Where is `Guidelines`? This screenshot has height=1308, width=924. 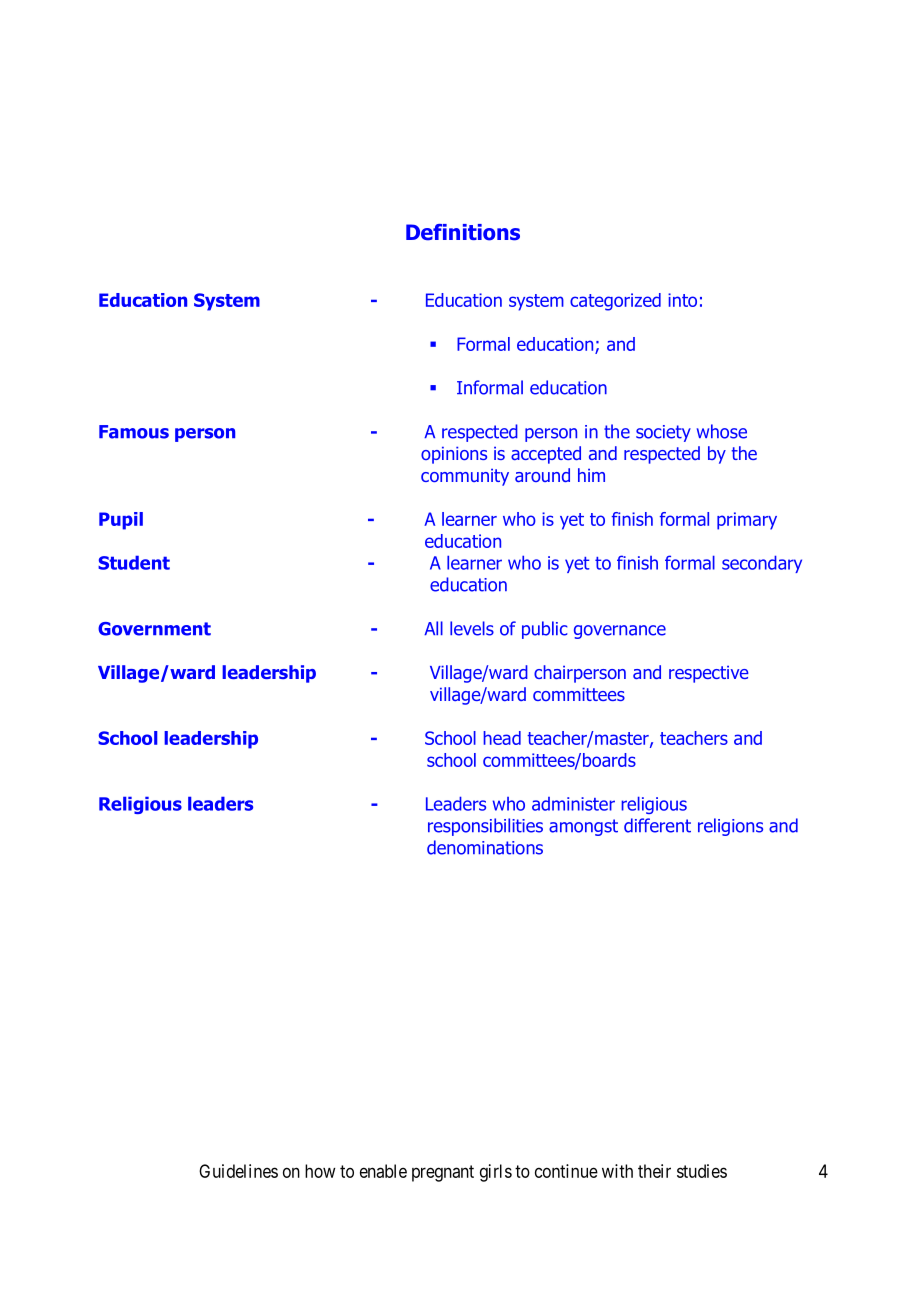 Guidelines is located at coordinates (238, 1171).
